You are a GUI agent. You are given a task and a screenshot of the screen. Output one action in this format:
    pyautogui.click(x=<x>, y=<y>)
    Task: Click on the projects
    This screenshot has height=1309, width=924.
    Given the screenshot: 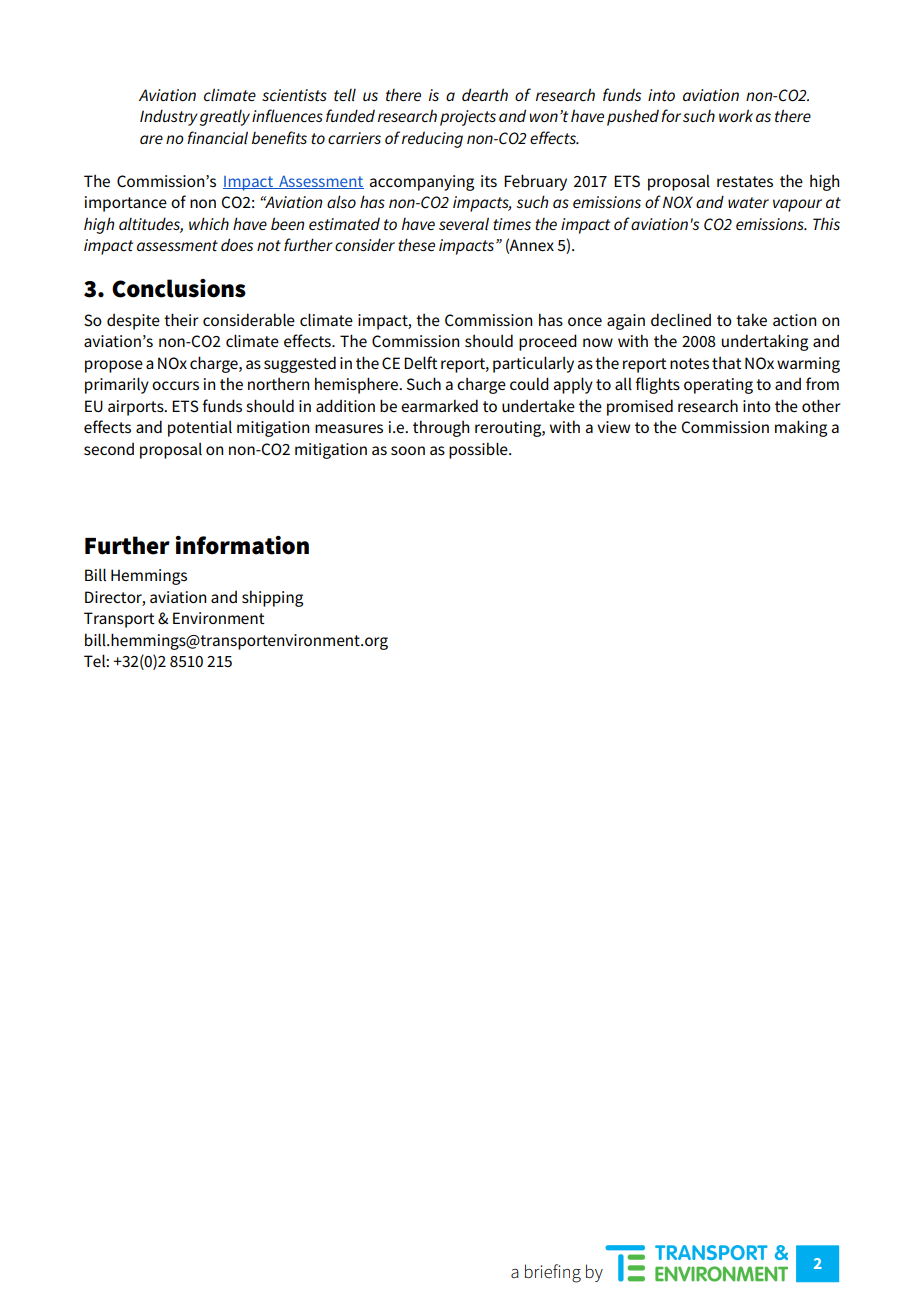 What is the action you would take?
    pyautogui.click(x=468, y=118)
